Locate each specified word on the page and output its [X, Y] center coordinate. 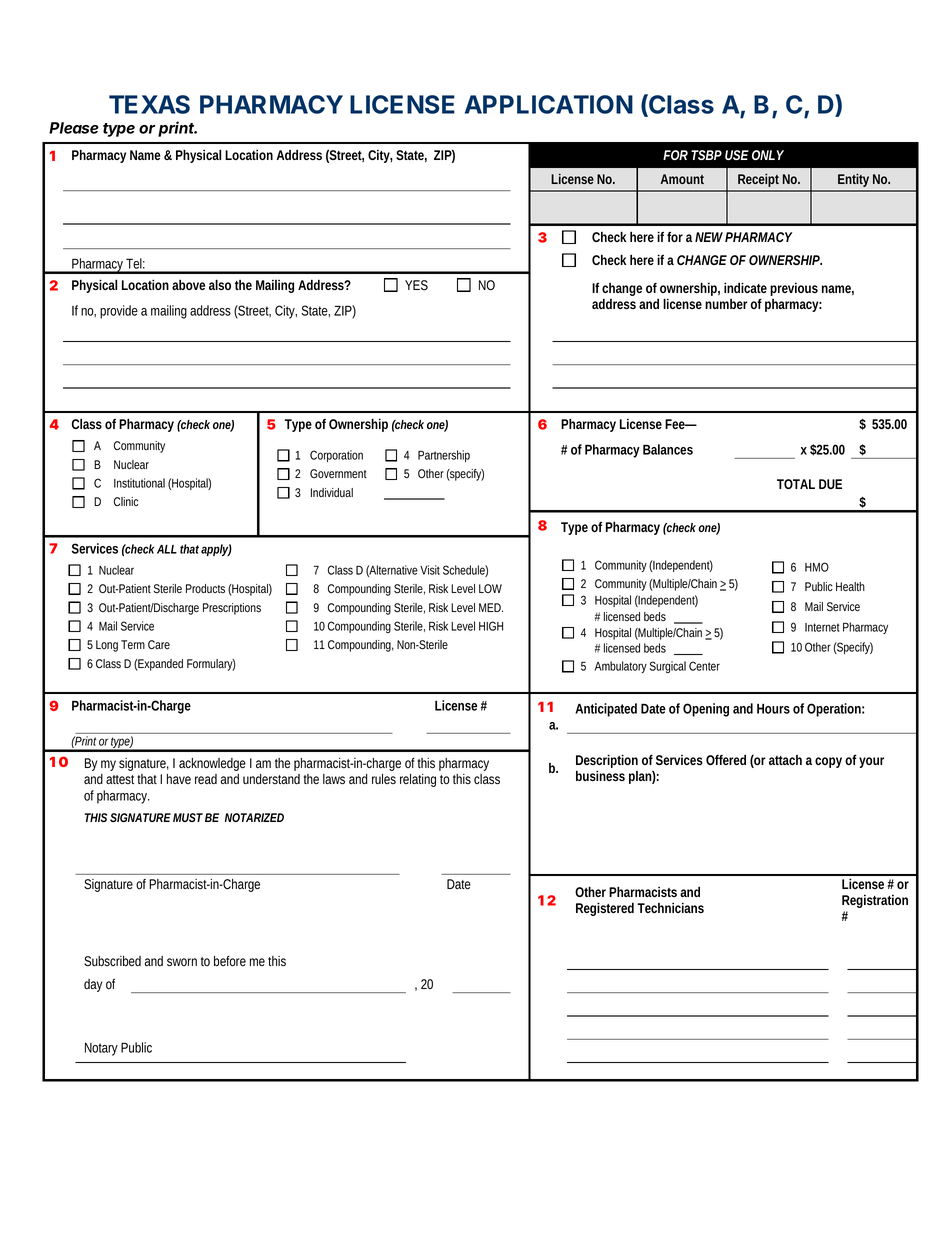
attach [785, 760]
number [726, 304]
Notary [101, 1049]
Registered [605, 909]
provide [119, 312]
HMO [817, 567]
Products [205, 588]
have [179, 779]
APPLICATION [549, 104]
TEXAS [149, 104]
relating [418, 780]
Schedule [465, 571]
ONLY [768, 155]
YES [416, 285]
